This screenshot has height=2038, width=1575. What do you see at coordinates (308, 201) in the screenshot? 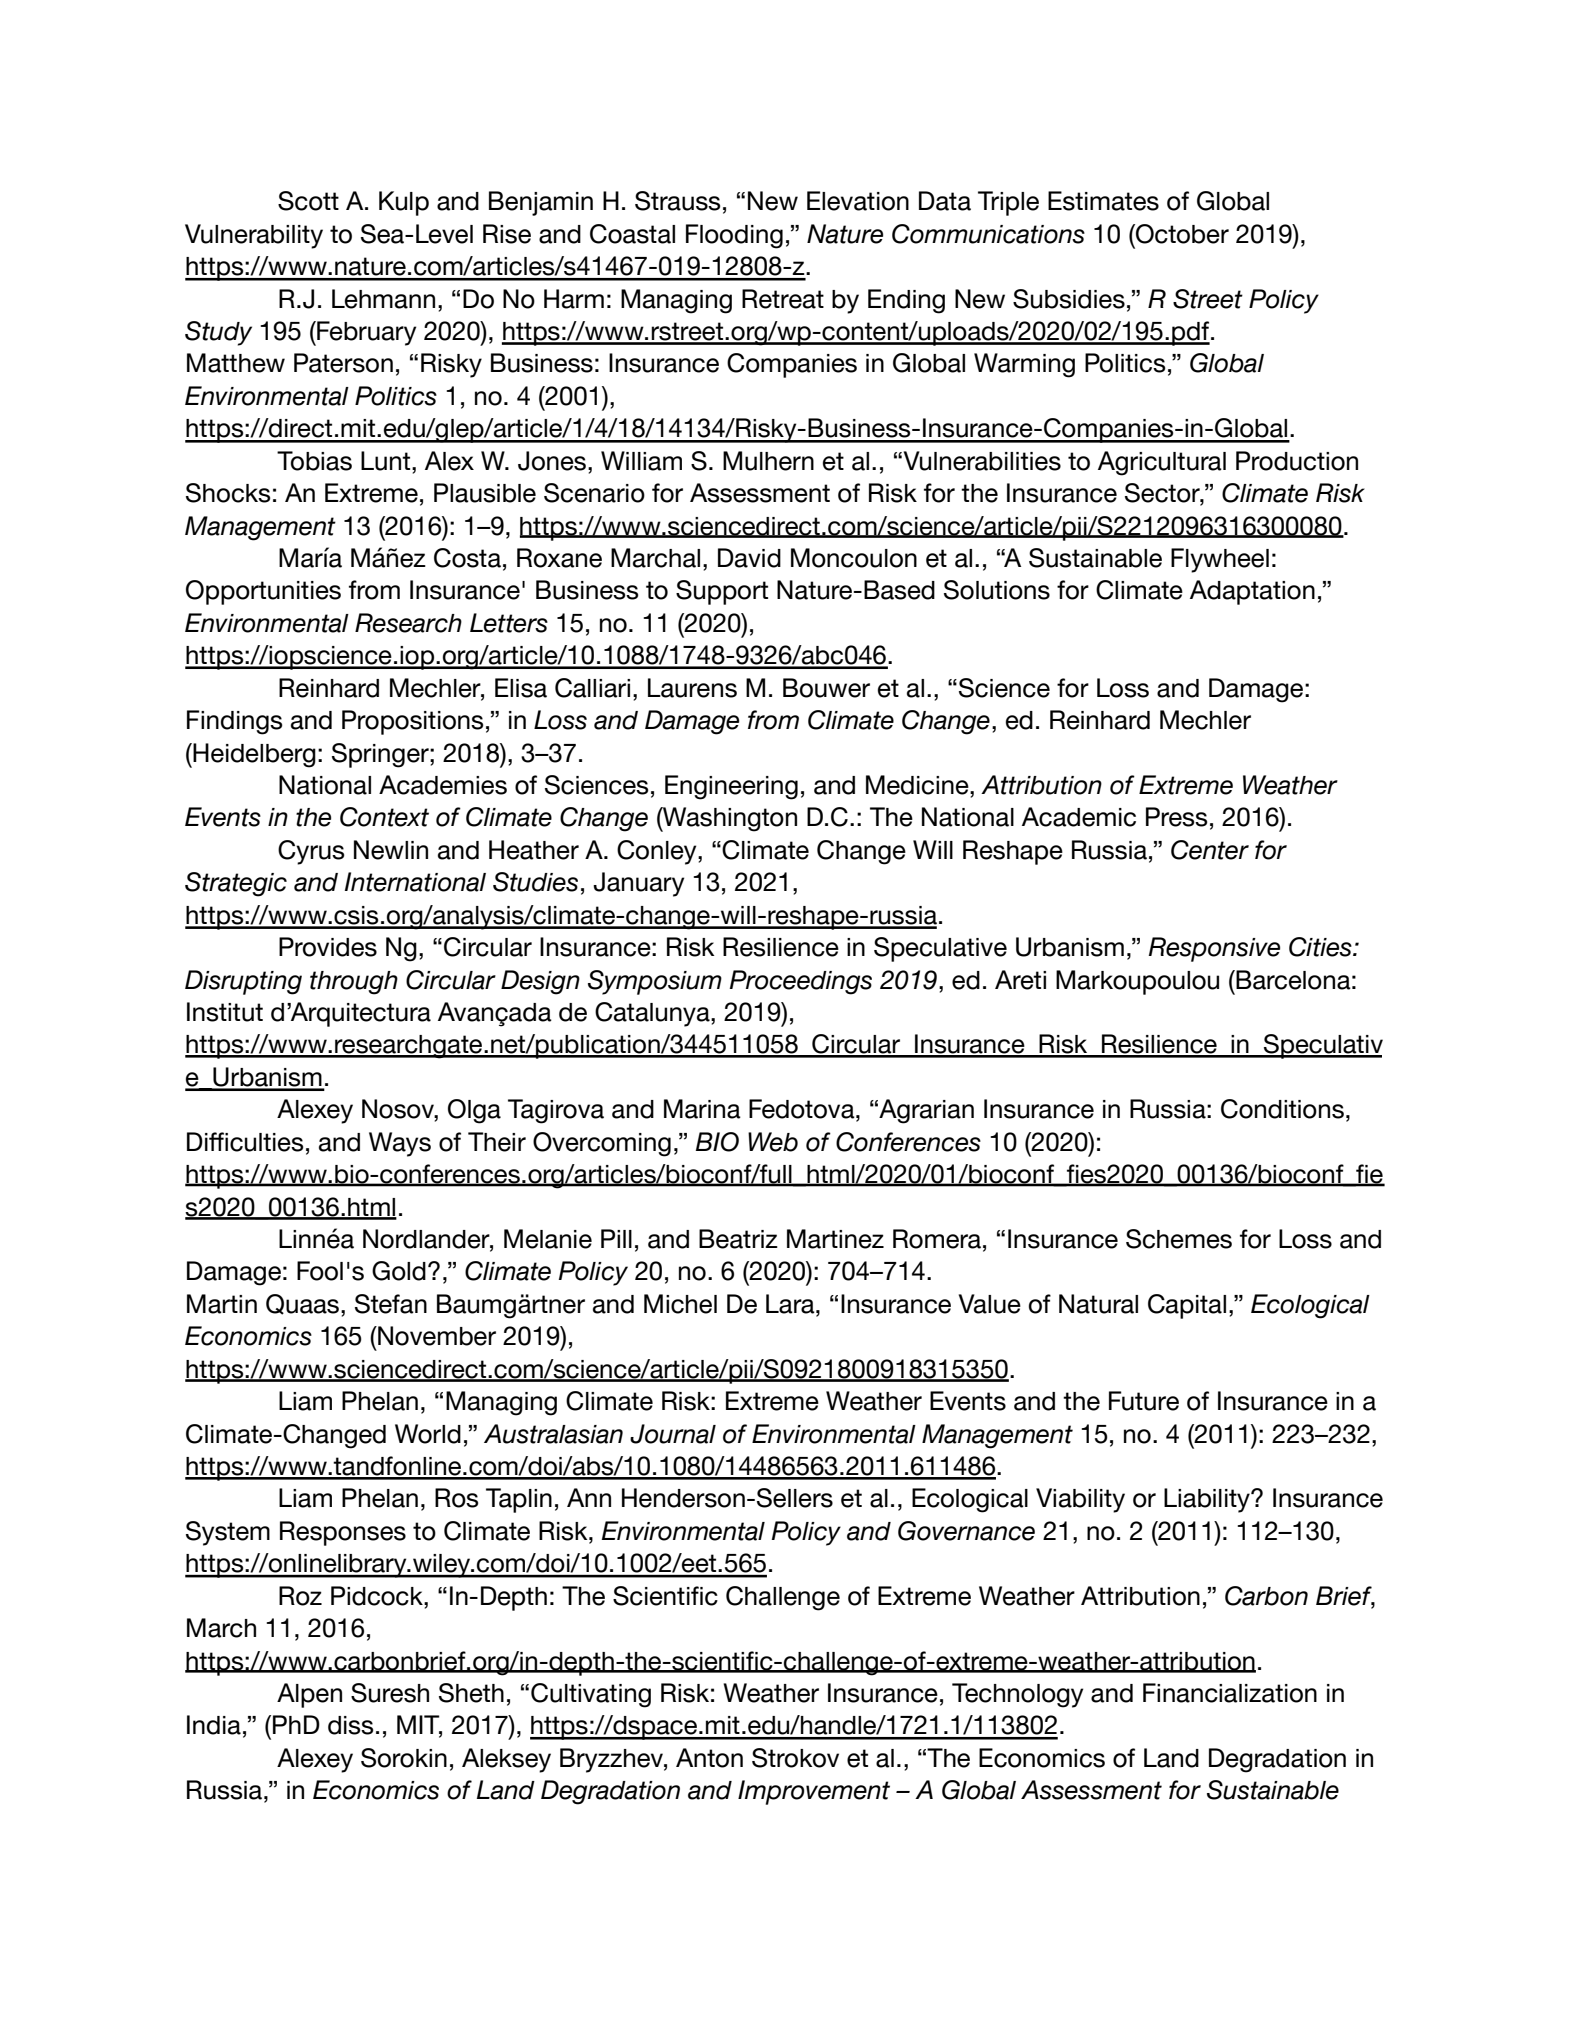
I see `Scott` at bounding box center [308, 201].
